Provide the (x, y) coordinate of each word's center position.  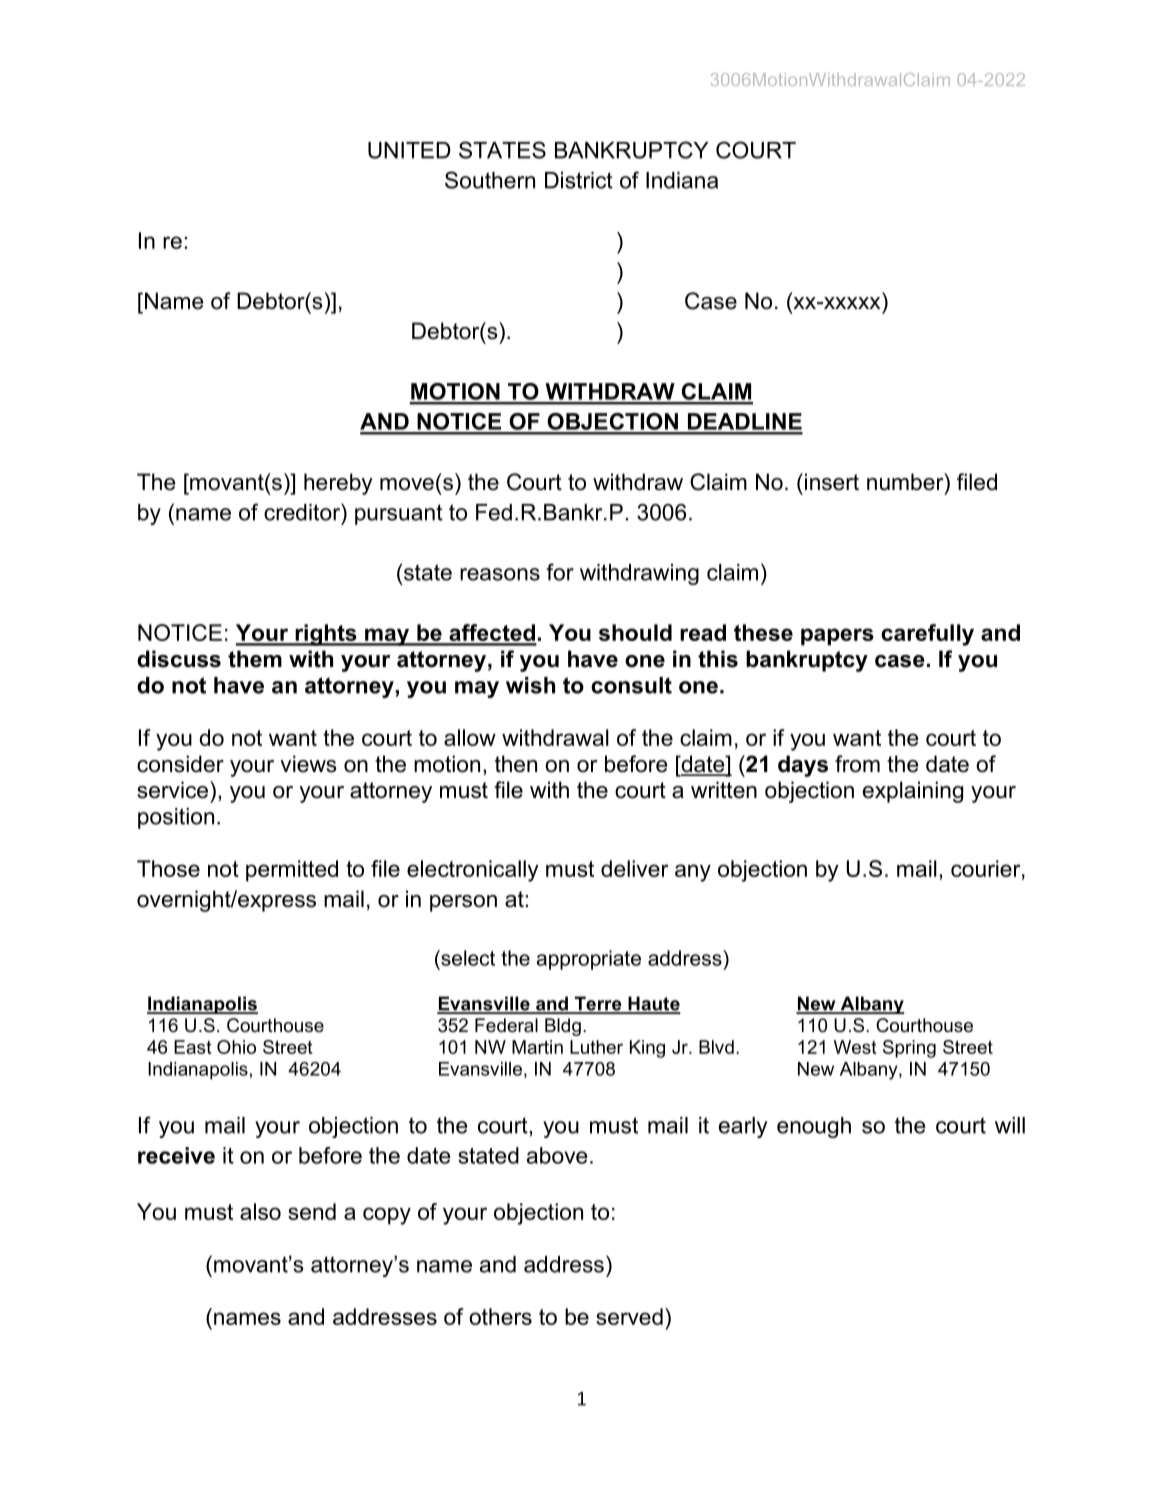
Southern (490, 180)
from (857, 764)
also (260, 1211)
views (308, 764)
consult (631, 685)
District (579, 180)
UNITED (409, 150)
